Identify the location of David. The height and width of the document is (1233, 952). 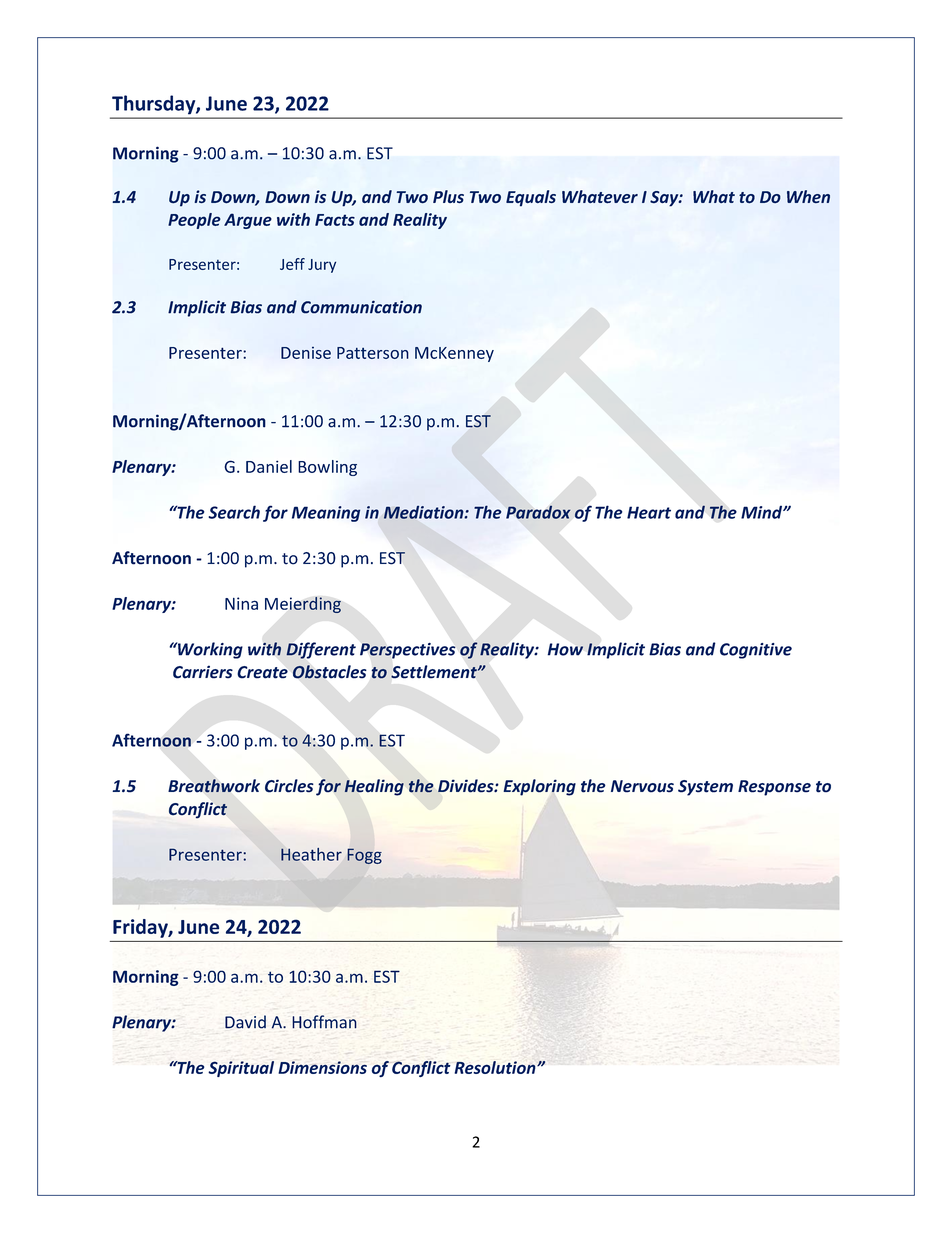
(245, 1022).
